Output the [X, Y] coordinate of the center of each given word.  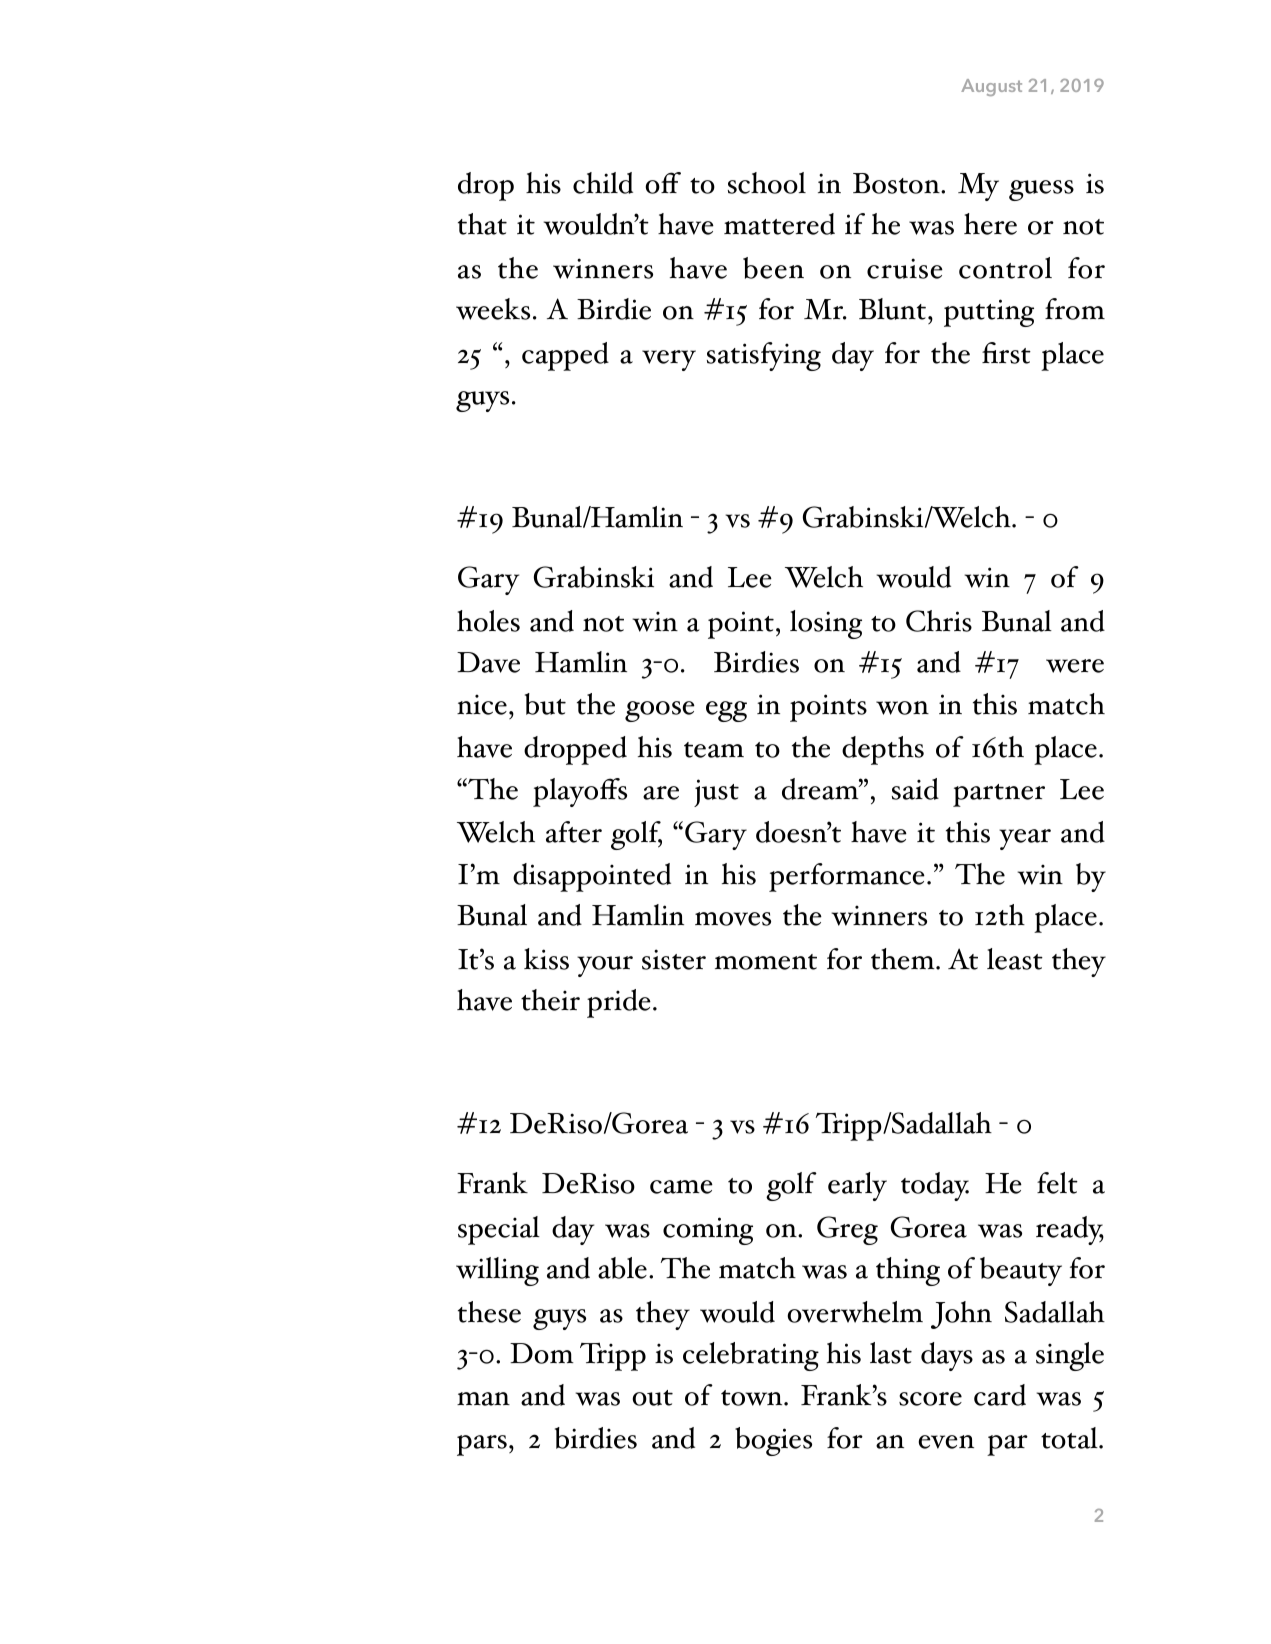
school [767, 183]
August [991, 87]
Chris [939, 621]
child [603, 183]
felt [1057, 1183]
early [857, 1186]
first [1006, 353]
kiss [546, 959]
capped [565, 356]
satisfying [764, 356]
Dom [542, 1353]
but [545, 704]
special [499, 1230]
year [1025, 839]
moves [733, 919]
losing [826, 624]
